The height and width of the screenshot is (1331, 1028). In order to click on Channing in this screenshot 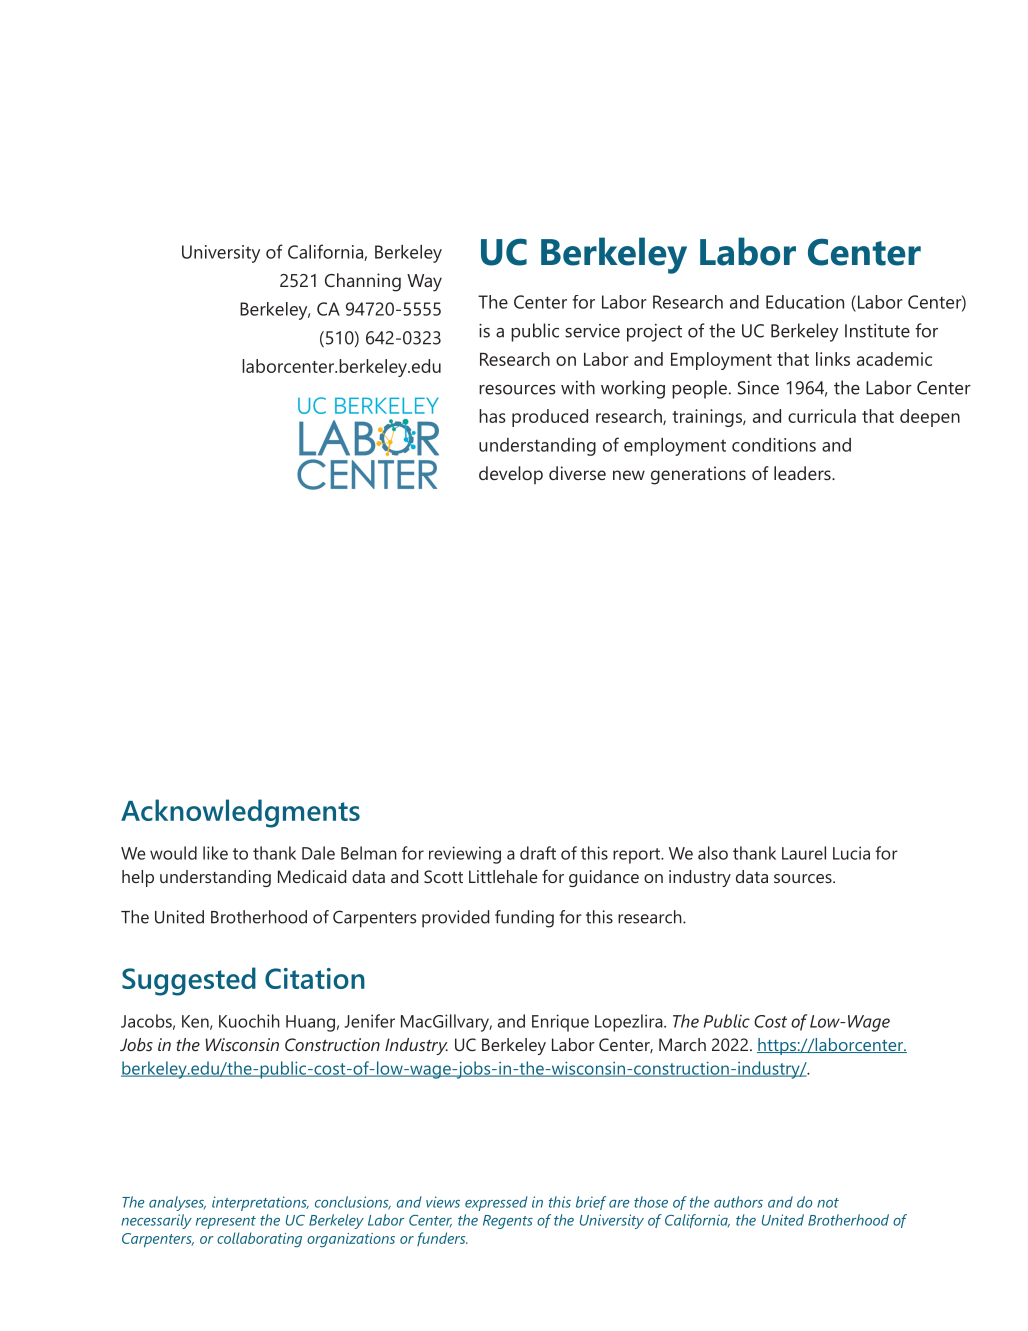, I will do `click(363, 282)`.
